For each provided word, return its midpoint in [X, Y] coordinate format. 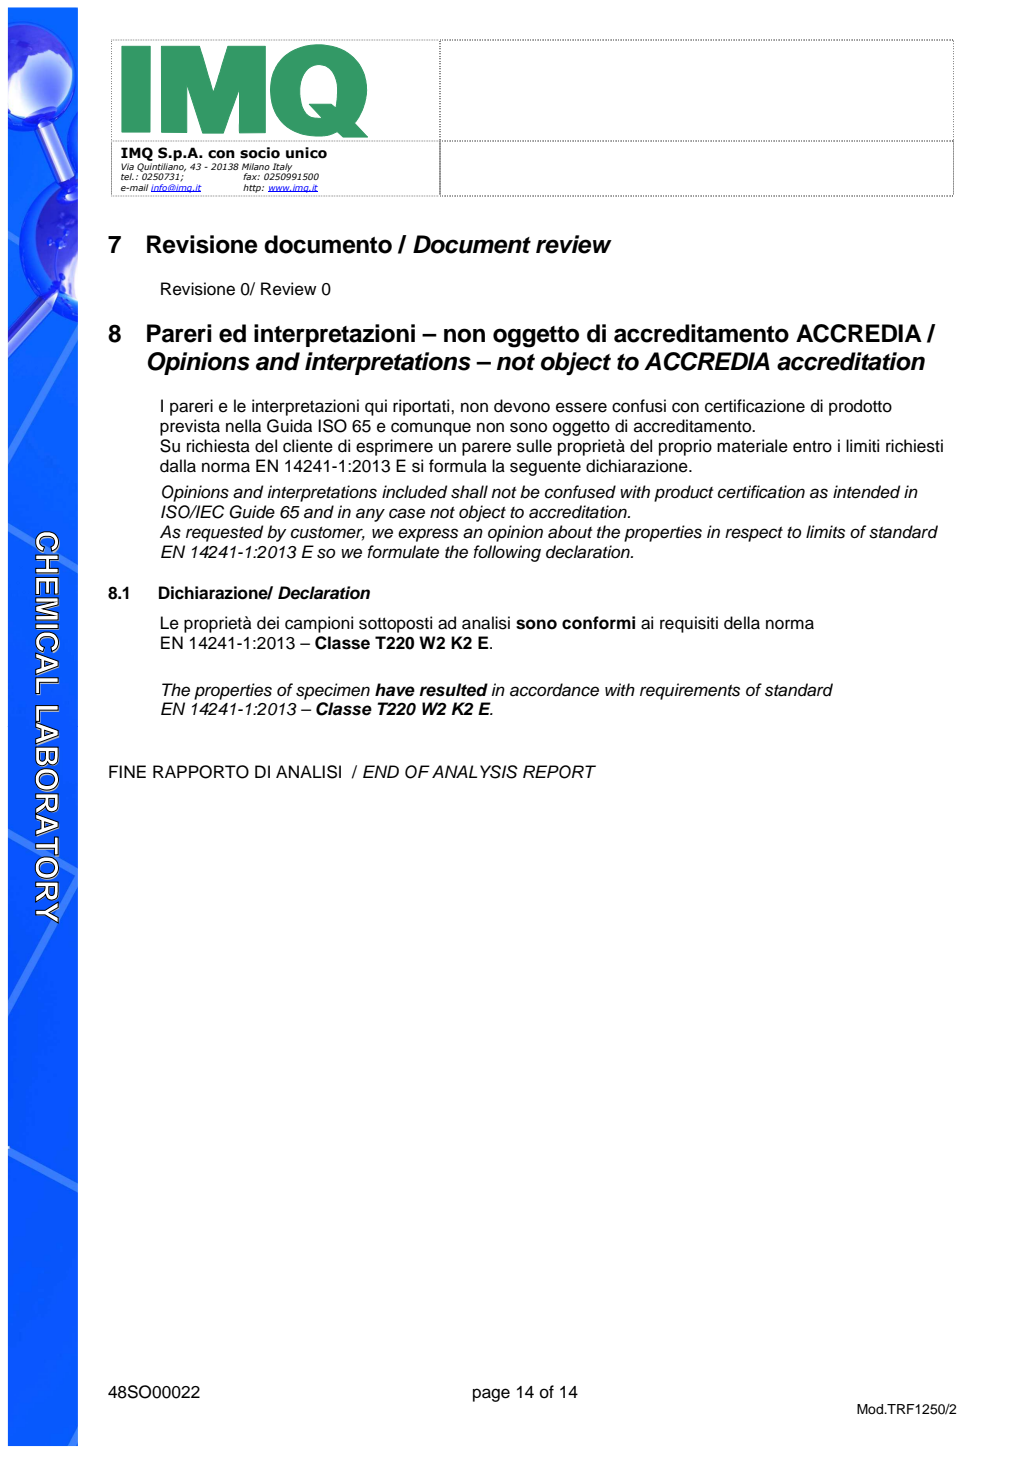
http [253, 188]
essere [581, 407]
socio [260, 153]
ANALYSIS [475, 772]
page [491, 1395]
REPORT [559, 772]
